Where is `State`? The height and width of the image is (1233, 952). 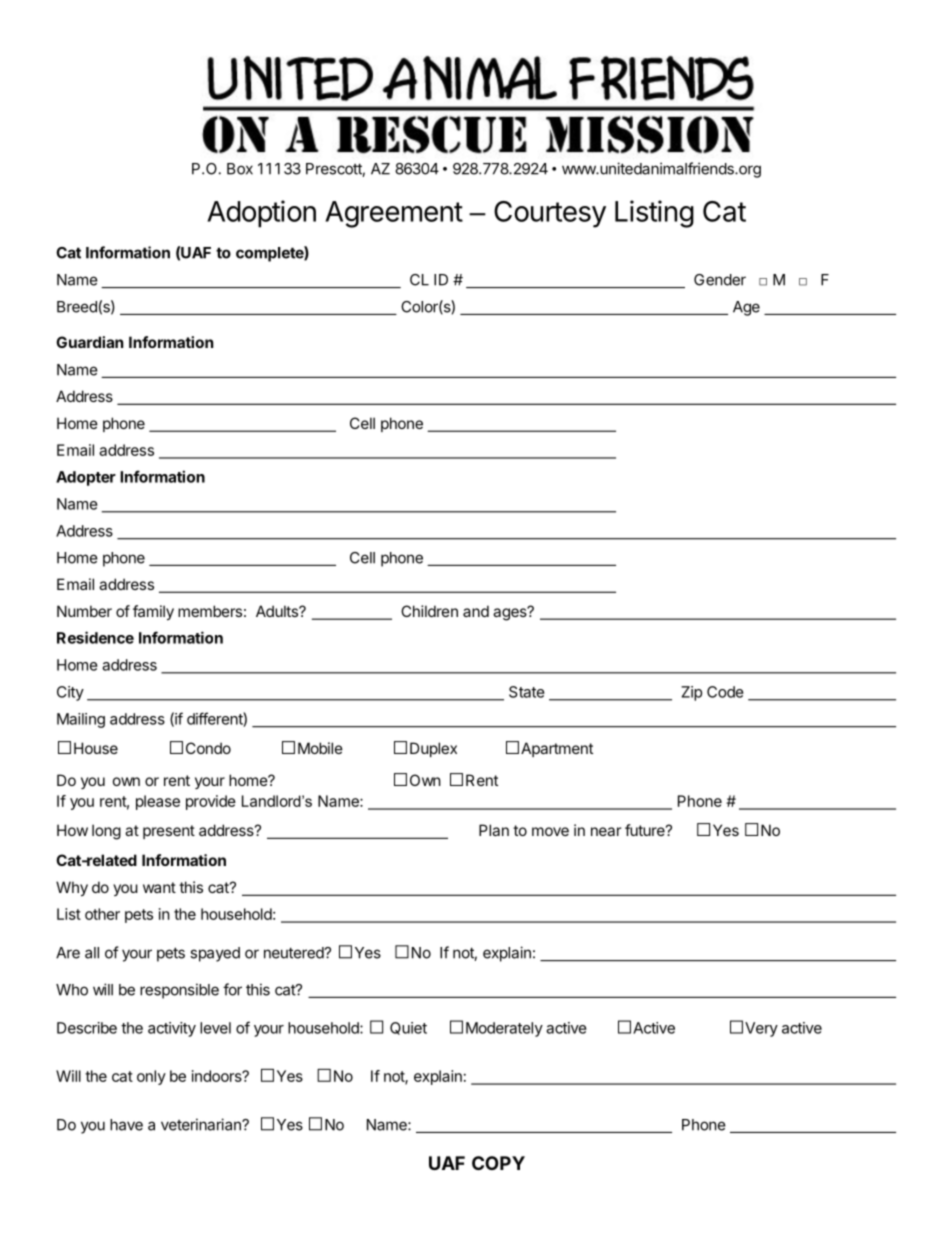
State is located at coordinates (527, 692).
